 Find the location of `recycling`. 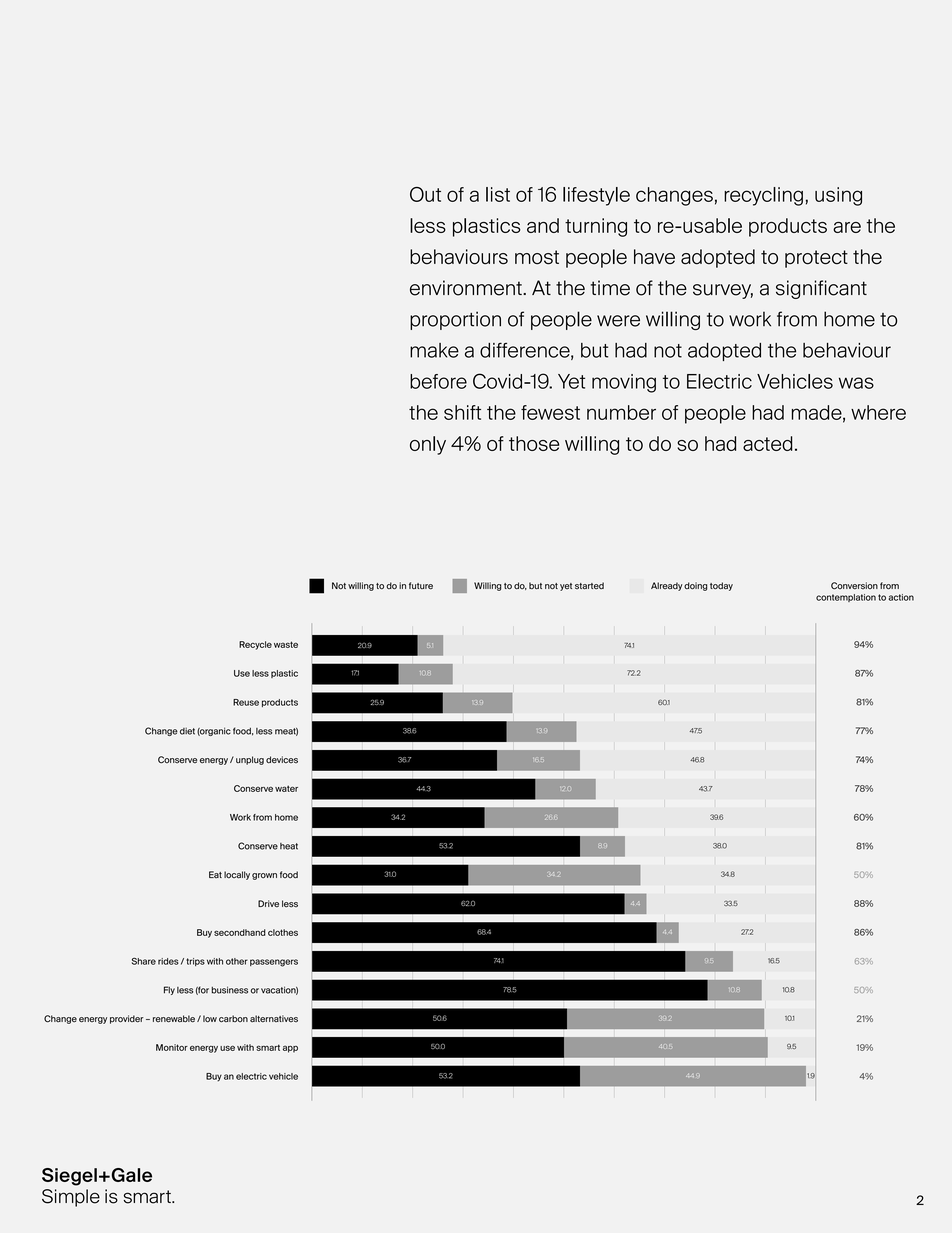

recycling is located at coordinates (763, 196).
